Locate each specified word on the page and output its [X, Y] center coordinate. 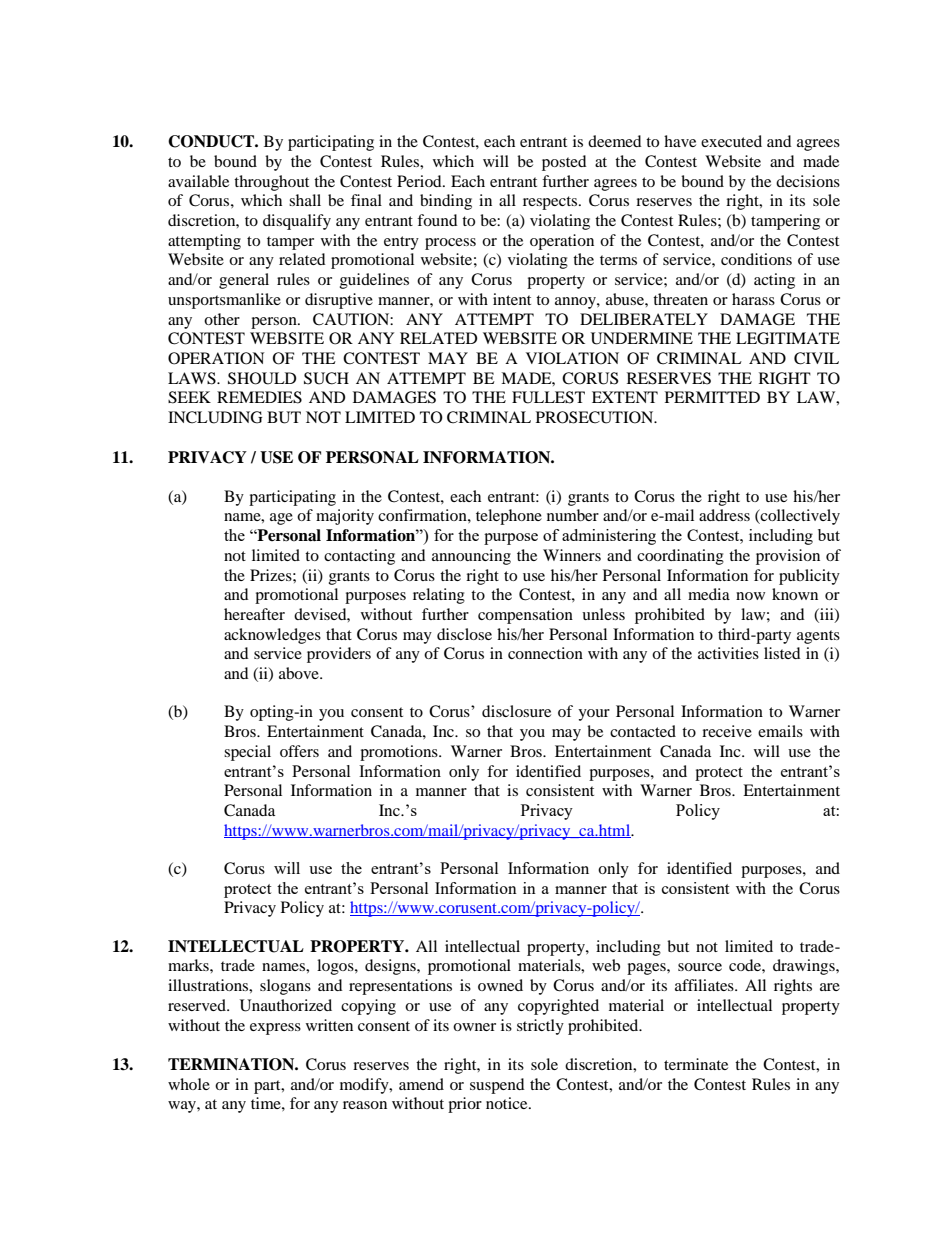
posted [564, 163]
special [247, 753]
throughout [271, 183]
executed [731, 141]
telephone [509, 517]
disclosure [516, 711]
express [275, 1029]
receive [727, 731]
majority [345, 517]
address [724, 515]
